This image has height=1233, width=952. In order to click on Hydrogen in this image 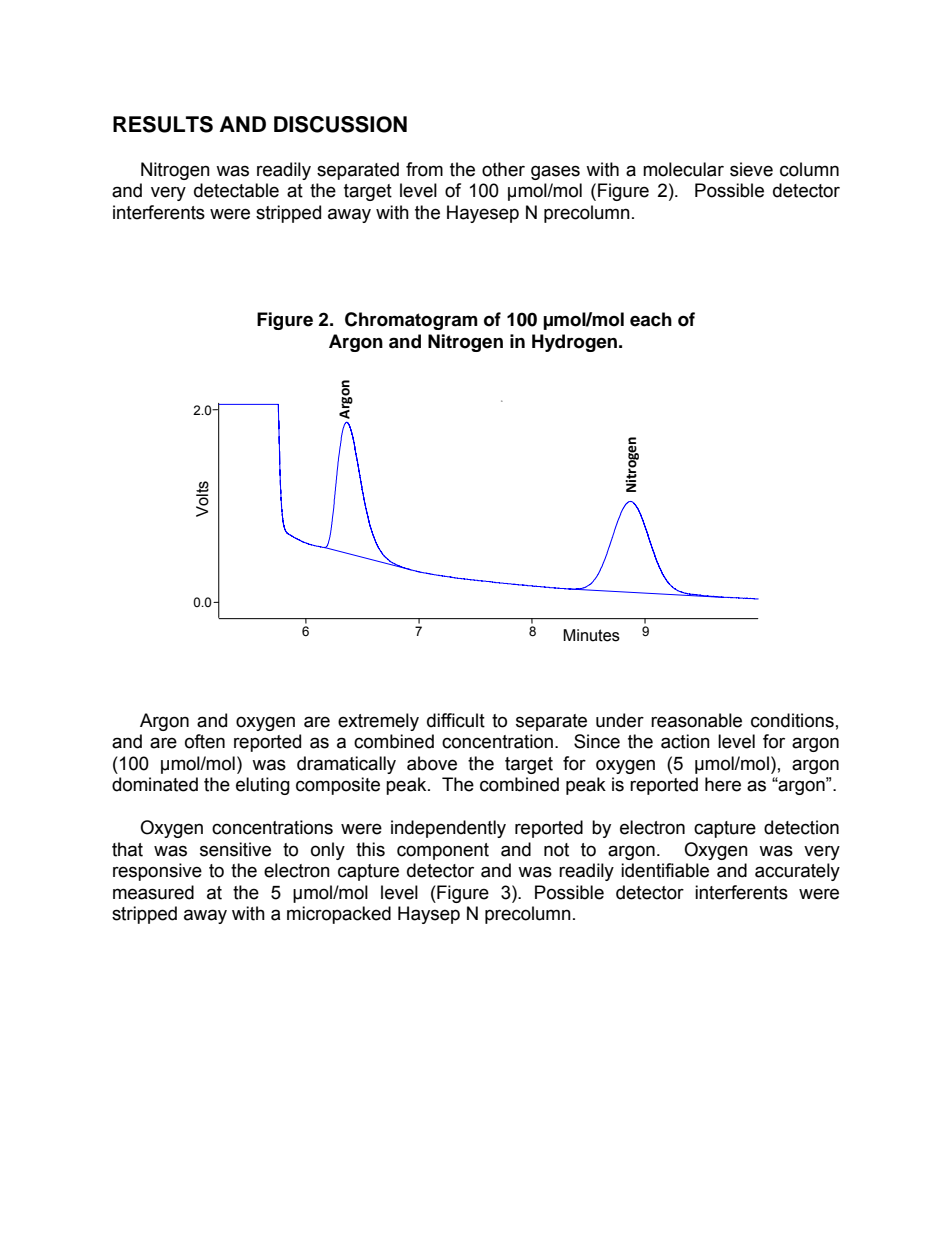, I will do `click(574, 343)`.
